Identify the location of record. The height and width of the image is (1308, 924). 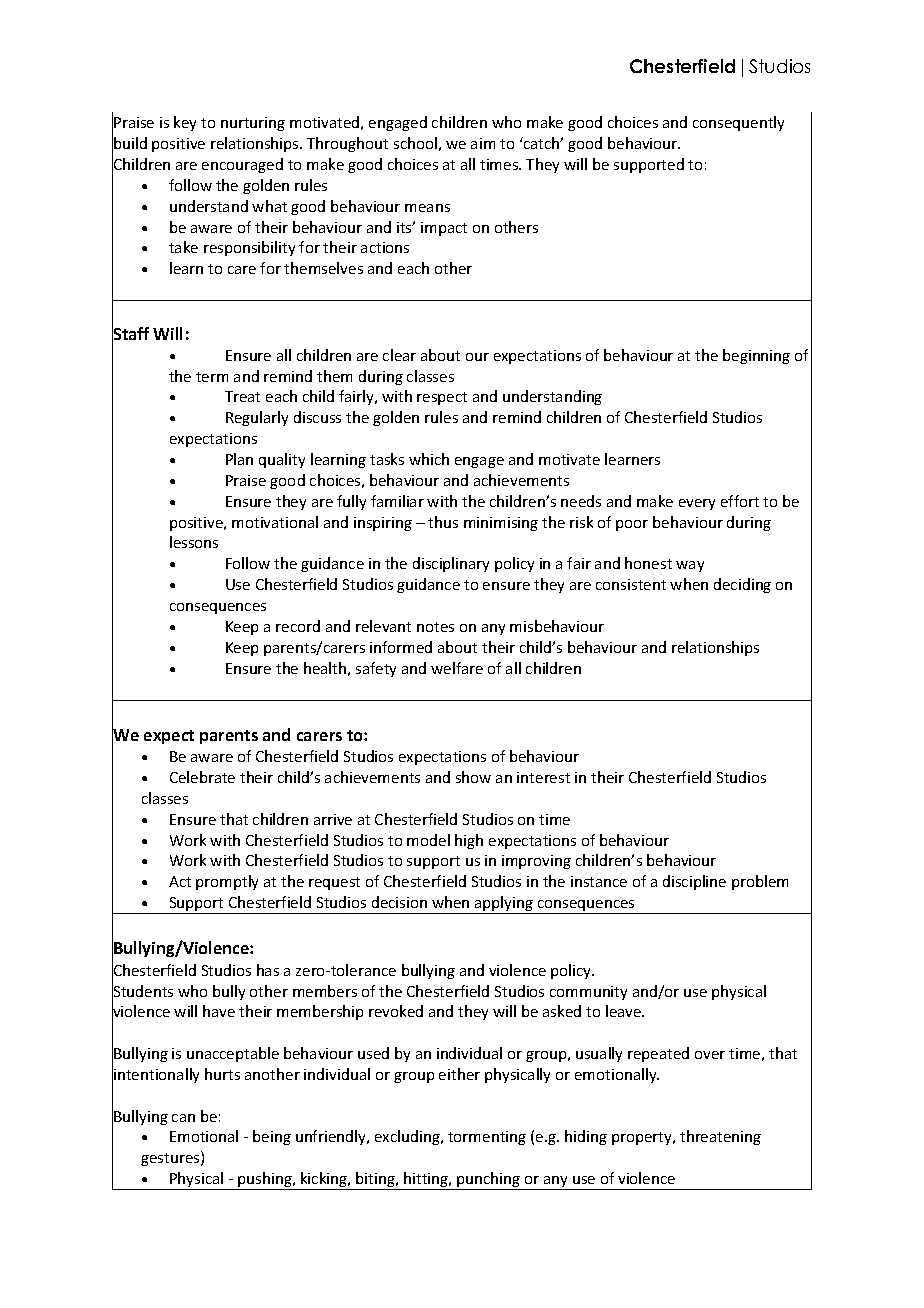
(298, 626).
